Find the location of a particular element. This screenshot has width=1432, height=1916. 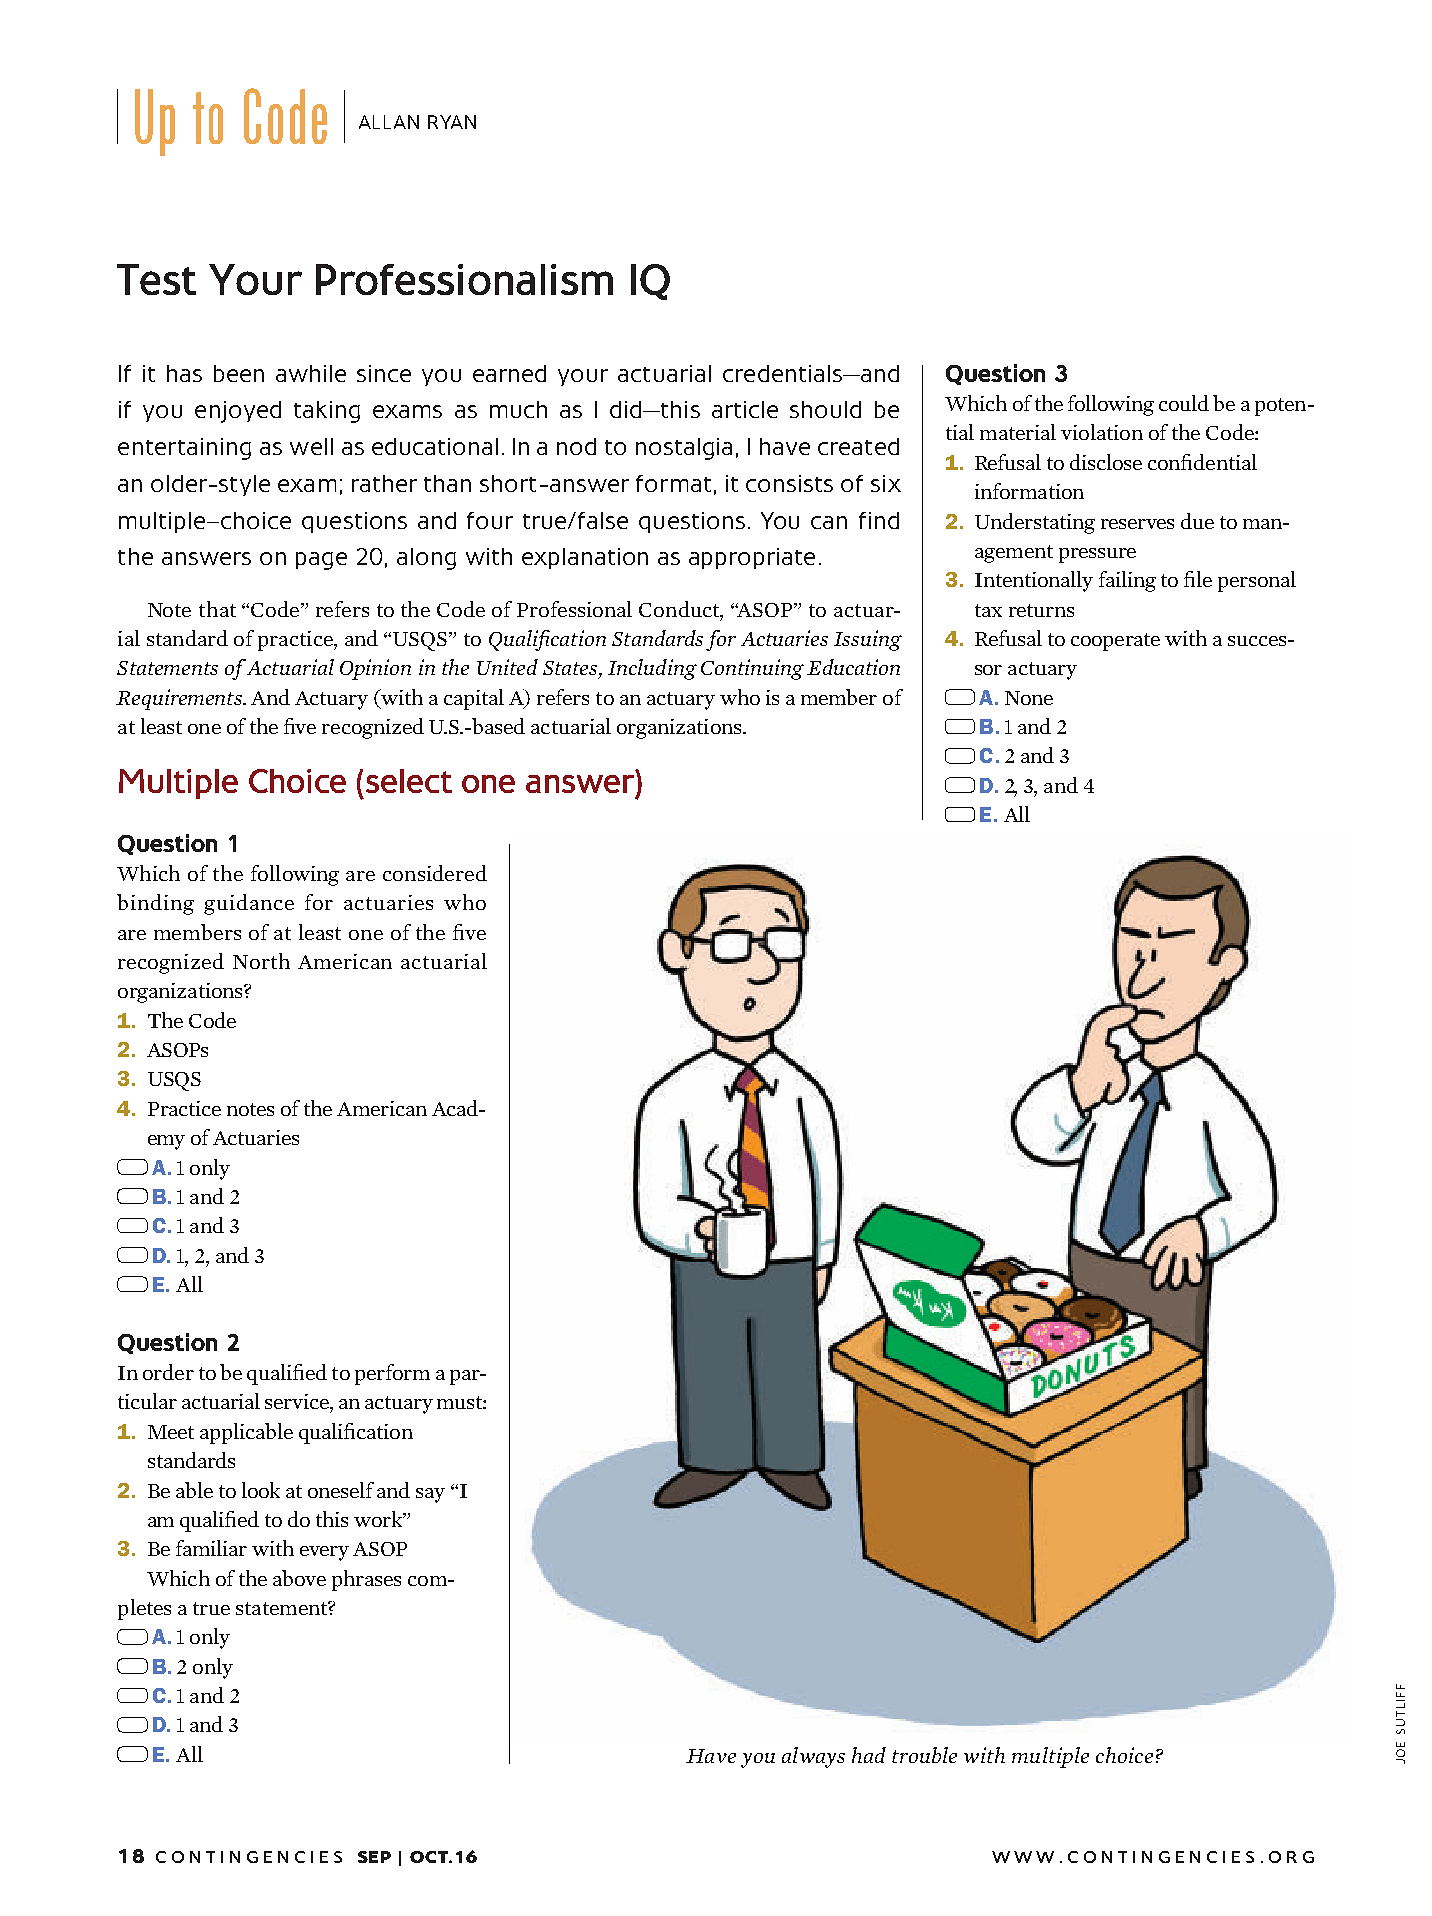

RYAN is located at coordinates (452, 122).
